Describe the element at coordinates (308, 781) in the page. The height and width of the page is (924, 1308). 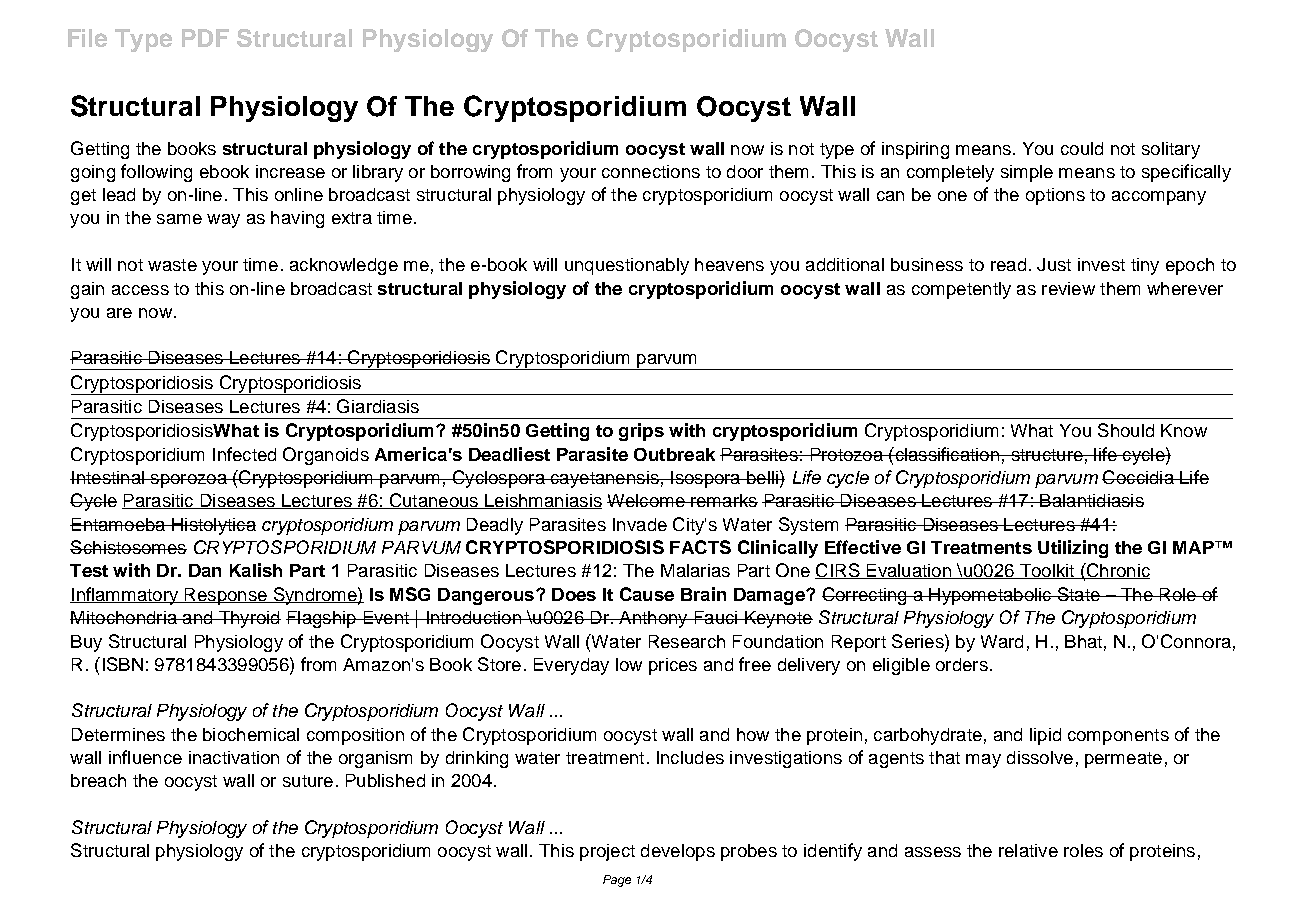
I see `suture` at that location.
